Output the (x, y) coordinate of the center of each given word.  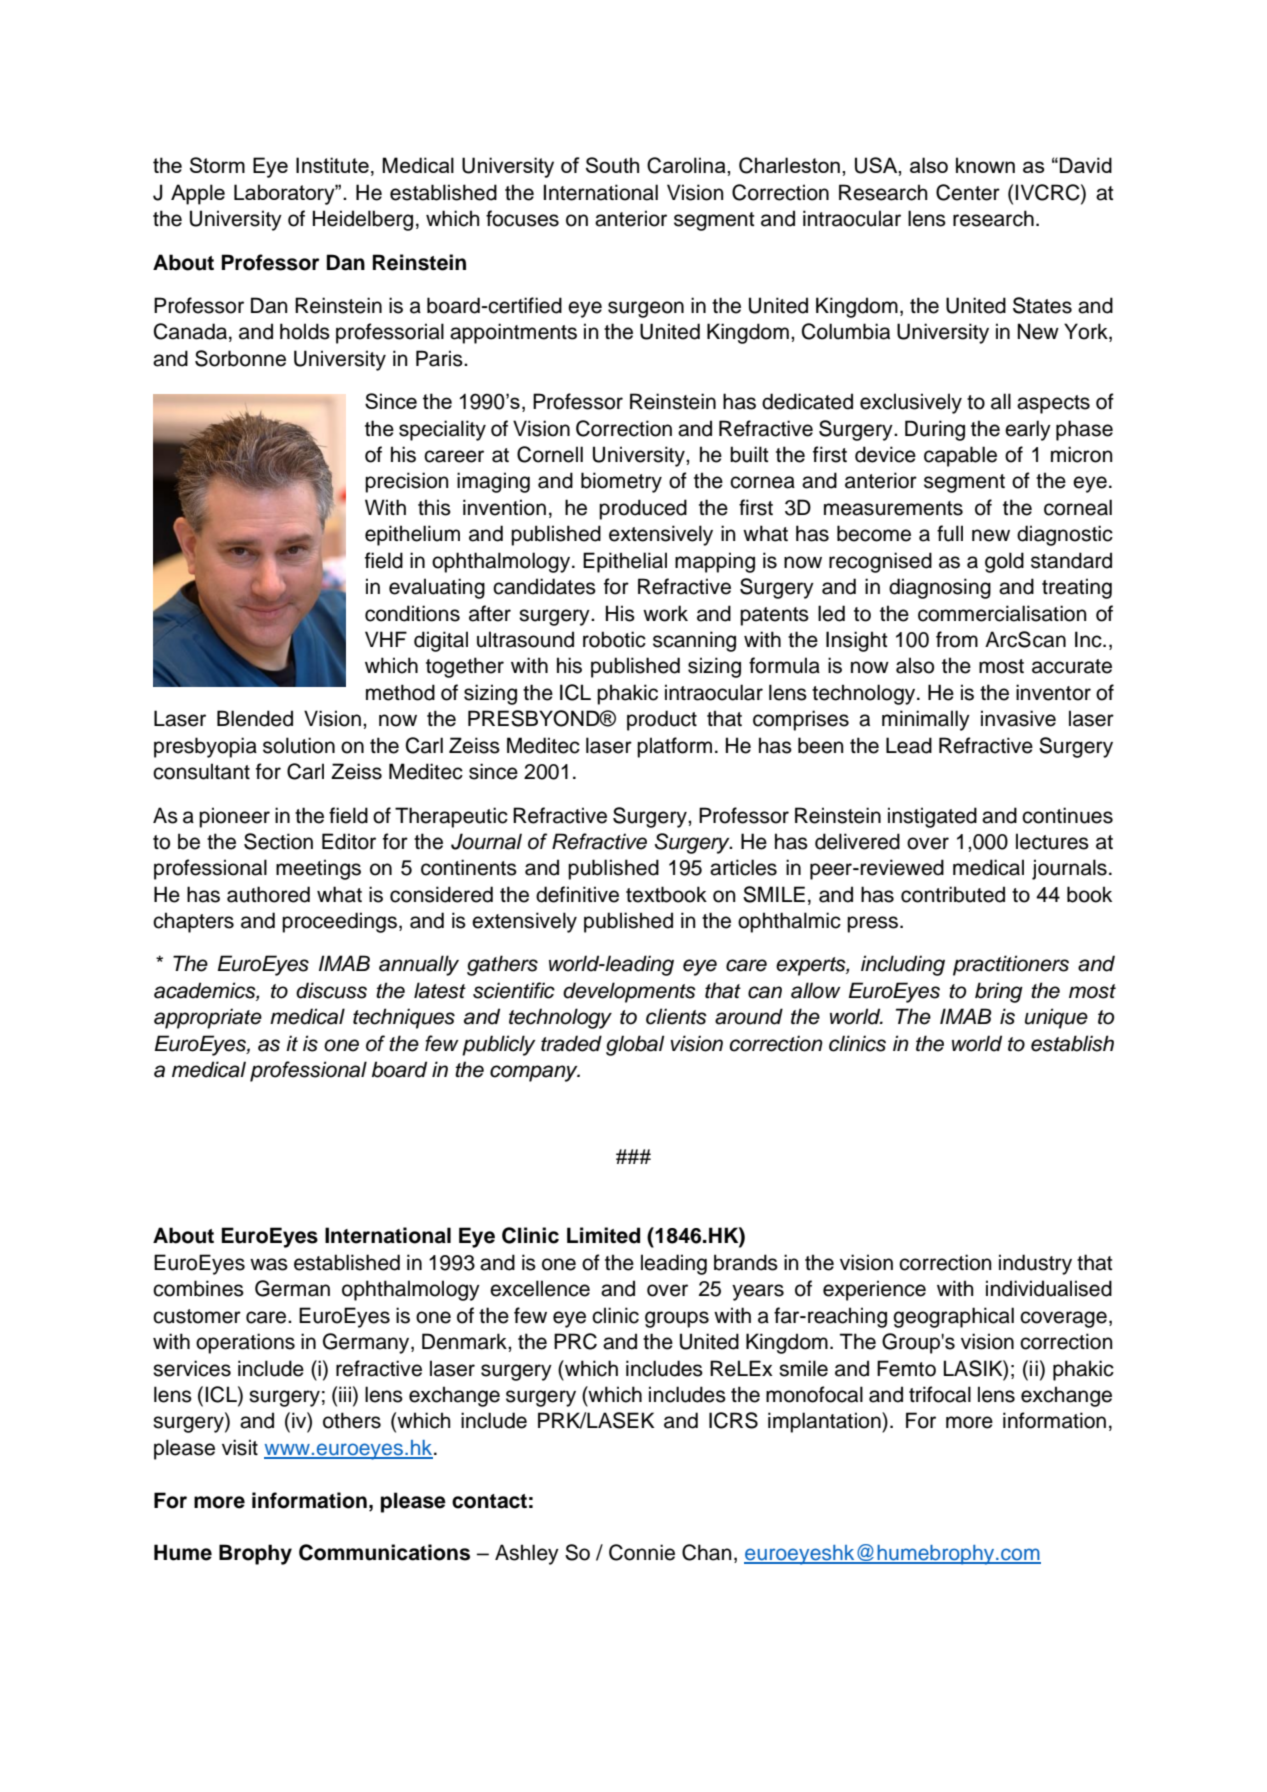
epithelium (412, 535)
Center (968, 192)
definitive (577, 894)
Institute (332, 165)
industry (1035, 1264)
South (612, 165)
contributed (953, 894)
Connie (642, 1552)
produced (643, 509)
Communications (384, 1552)
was (269, 1264)
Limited (603, 1235)
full (950, 533)
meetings (318, 869)
